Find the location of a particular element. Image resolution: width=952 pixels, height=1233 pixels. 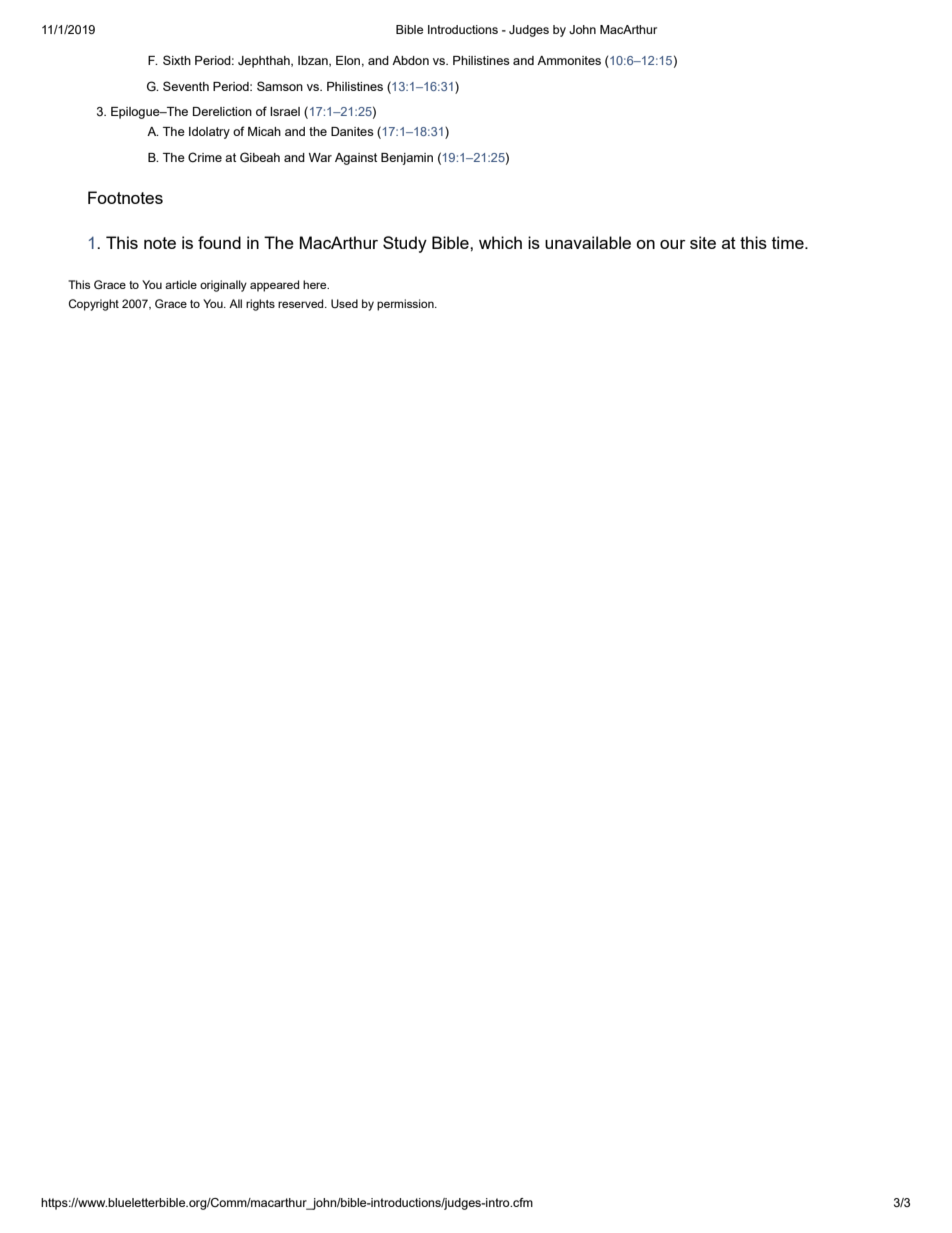

Crime is located at coordinates (205, 157).
